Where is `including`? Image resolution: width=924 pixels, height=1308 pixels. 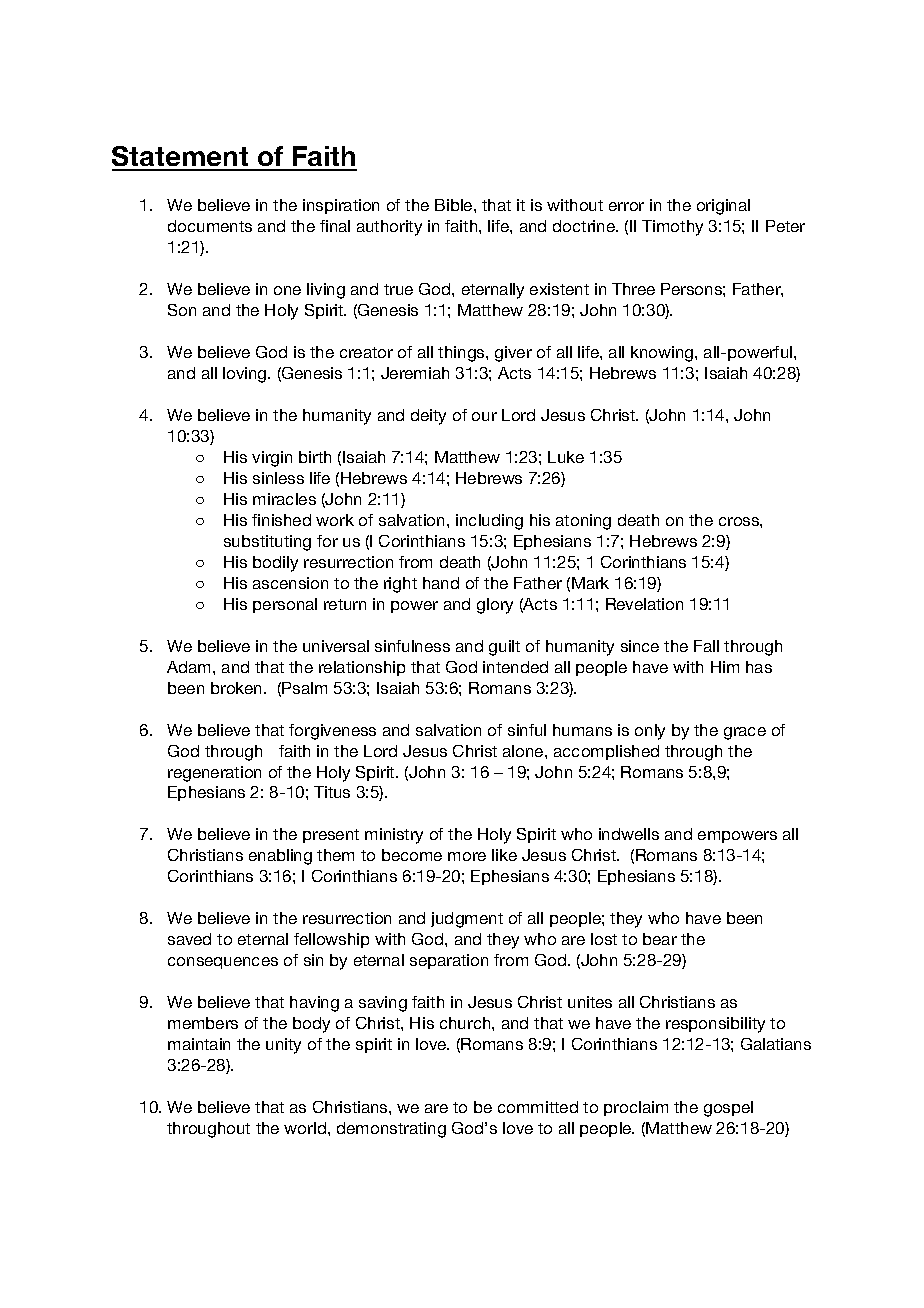
including is located at coordinates (489, 522).
